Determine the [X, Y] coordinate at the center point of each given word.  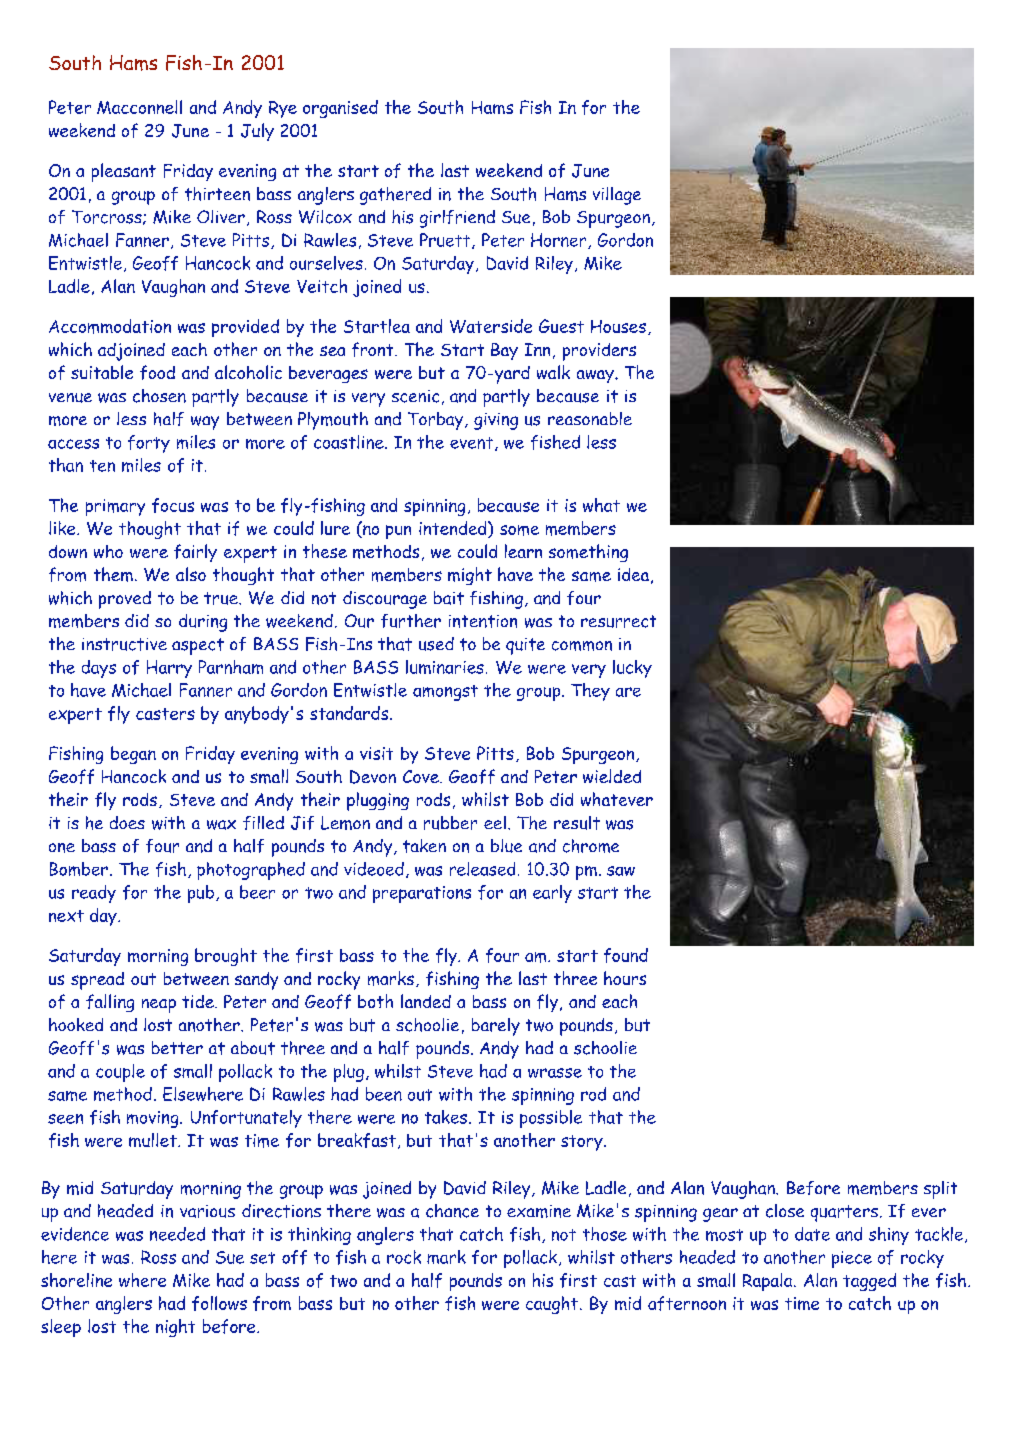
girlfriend [457, 219]
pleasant [124, 172]
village [617, 196]
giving [496, 421]
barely [496, 1027]
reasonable [590, 418]
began [133, 755]
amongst [445, 693]
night [175, 1328]
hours [625, 978]
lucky [632, 669]
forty [149, 444]
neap [159, 1006]
